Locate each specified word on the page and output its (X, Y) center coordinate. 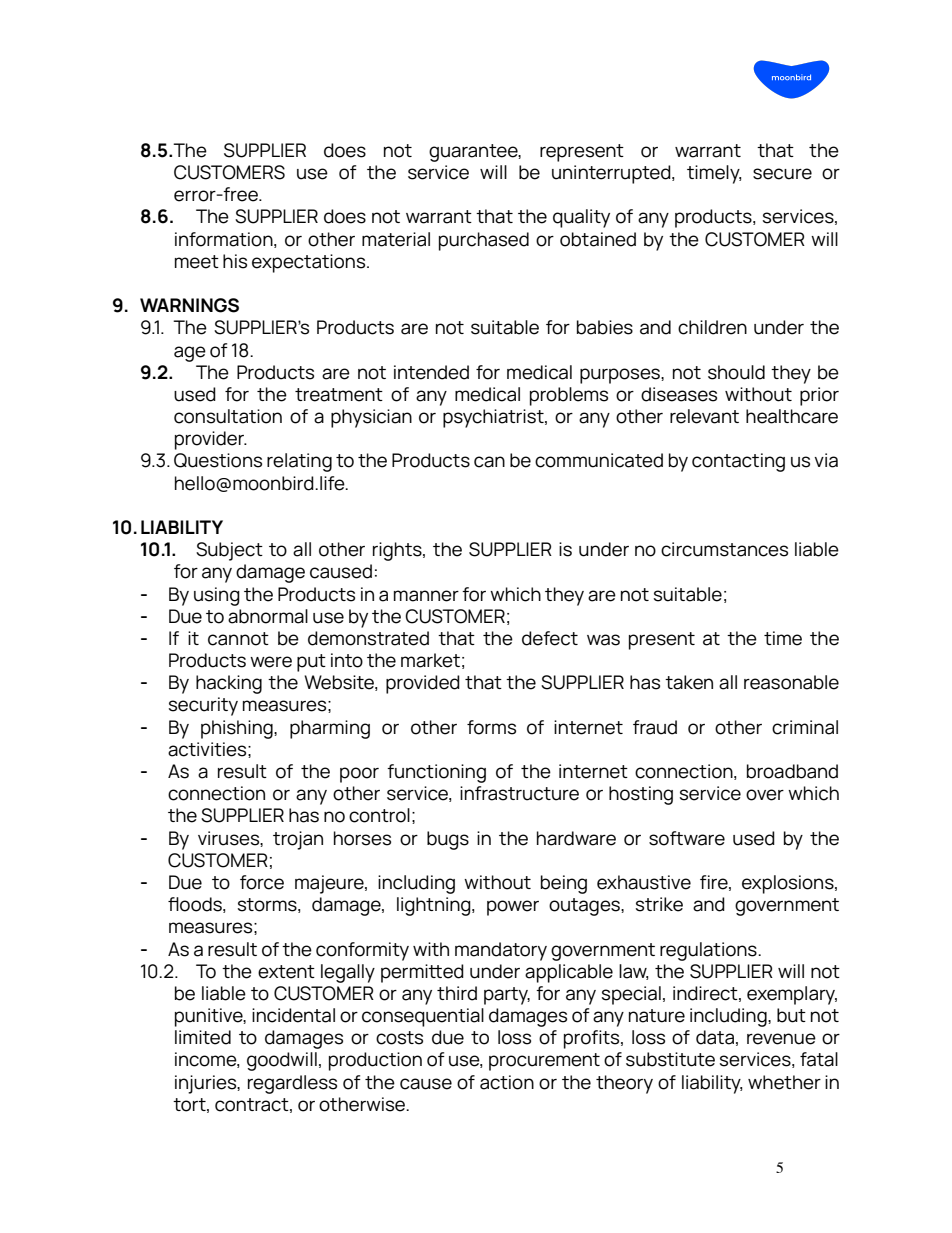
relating (299, 462)
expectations (310, 263)
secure (782, 174)
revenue (781, 1039)
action (507, 1082)
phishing (238, 729)
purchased (484, 241)
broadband (792, 771)
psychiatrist (494, 418)
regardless (292, 1084)
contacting (738, 462)
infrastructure (519, 793)
